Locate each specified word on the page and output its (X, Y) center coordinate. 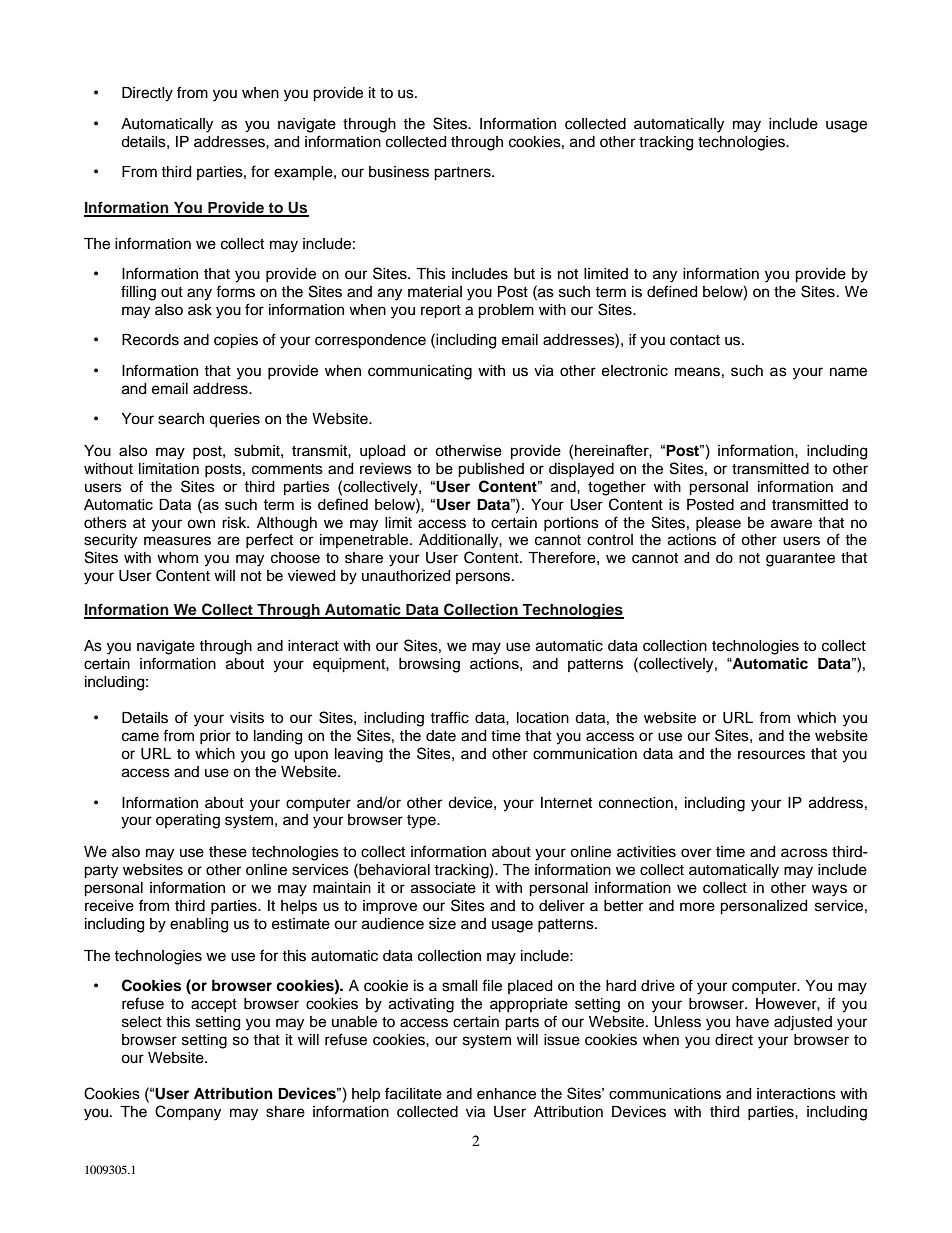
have (752, 1022)
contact (695, 340)
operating (188, 821)
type (422, 822)
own (201, 524)
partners (463, 174)
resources (771, 755)
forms (235, 291)
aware (791, 524)
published (491, 470)
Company (188, 1113)
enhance (506, 1094)
